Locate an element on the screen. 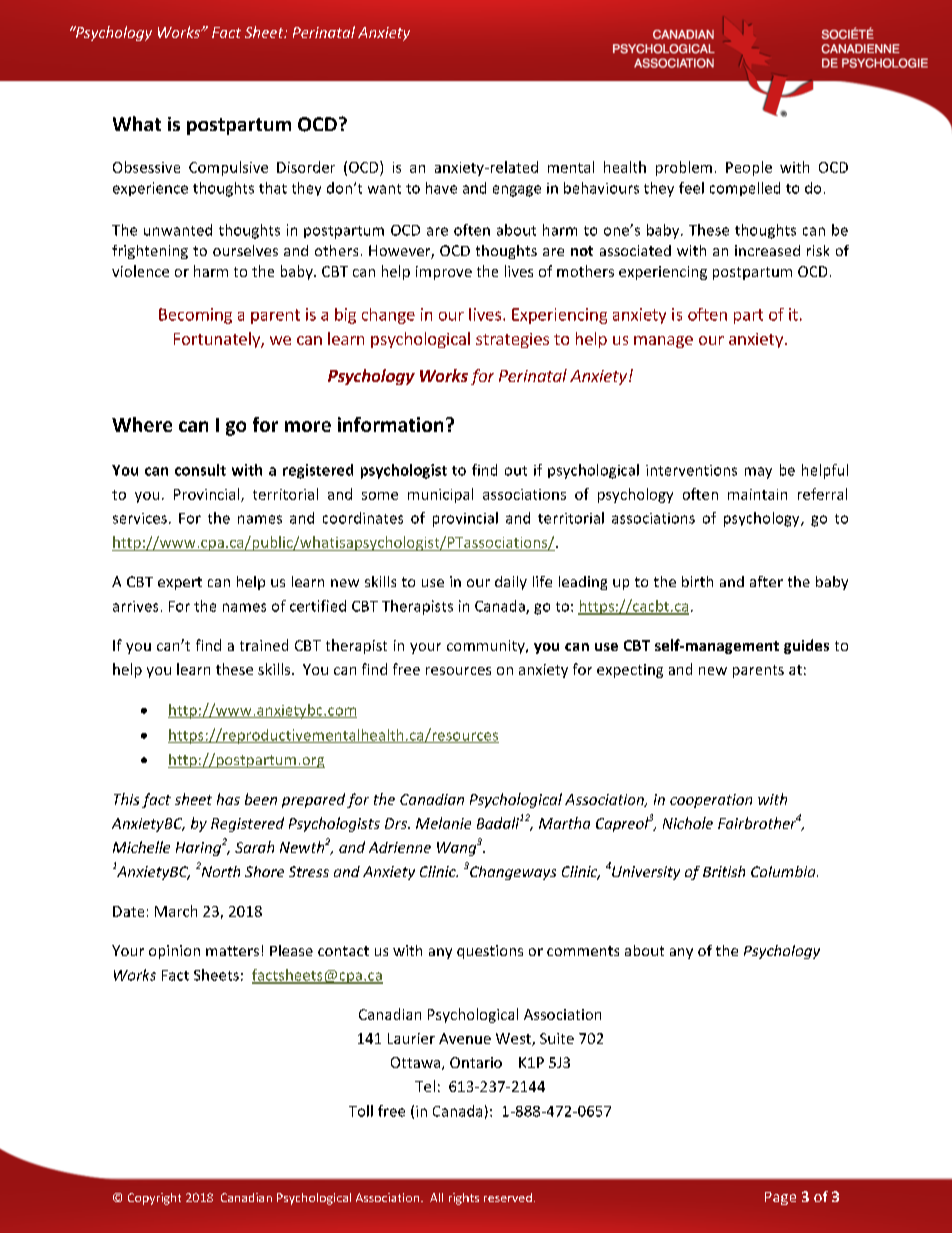  Copyright is located at coordinates (154, 1199).
